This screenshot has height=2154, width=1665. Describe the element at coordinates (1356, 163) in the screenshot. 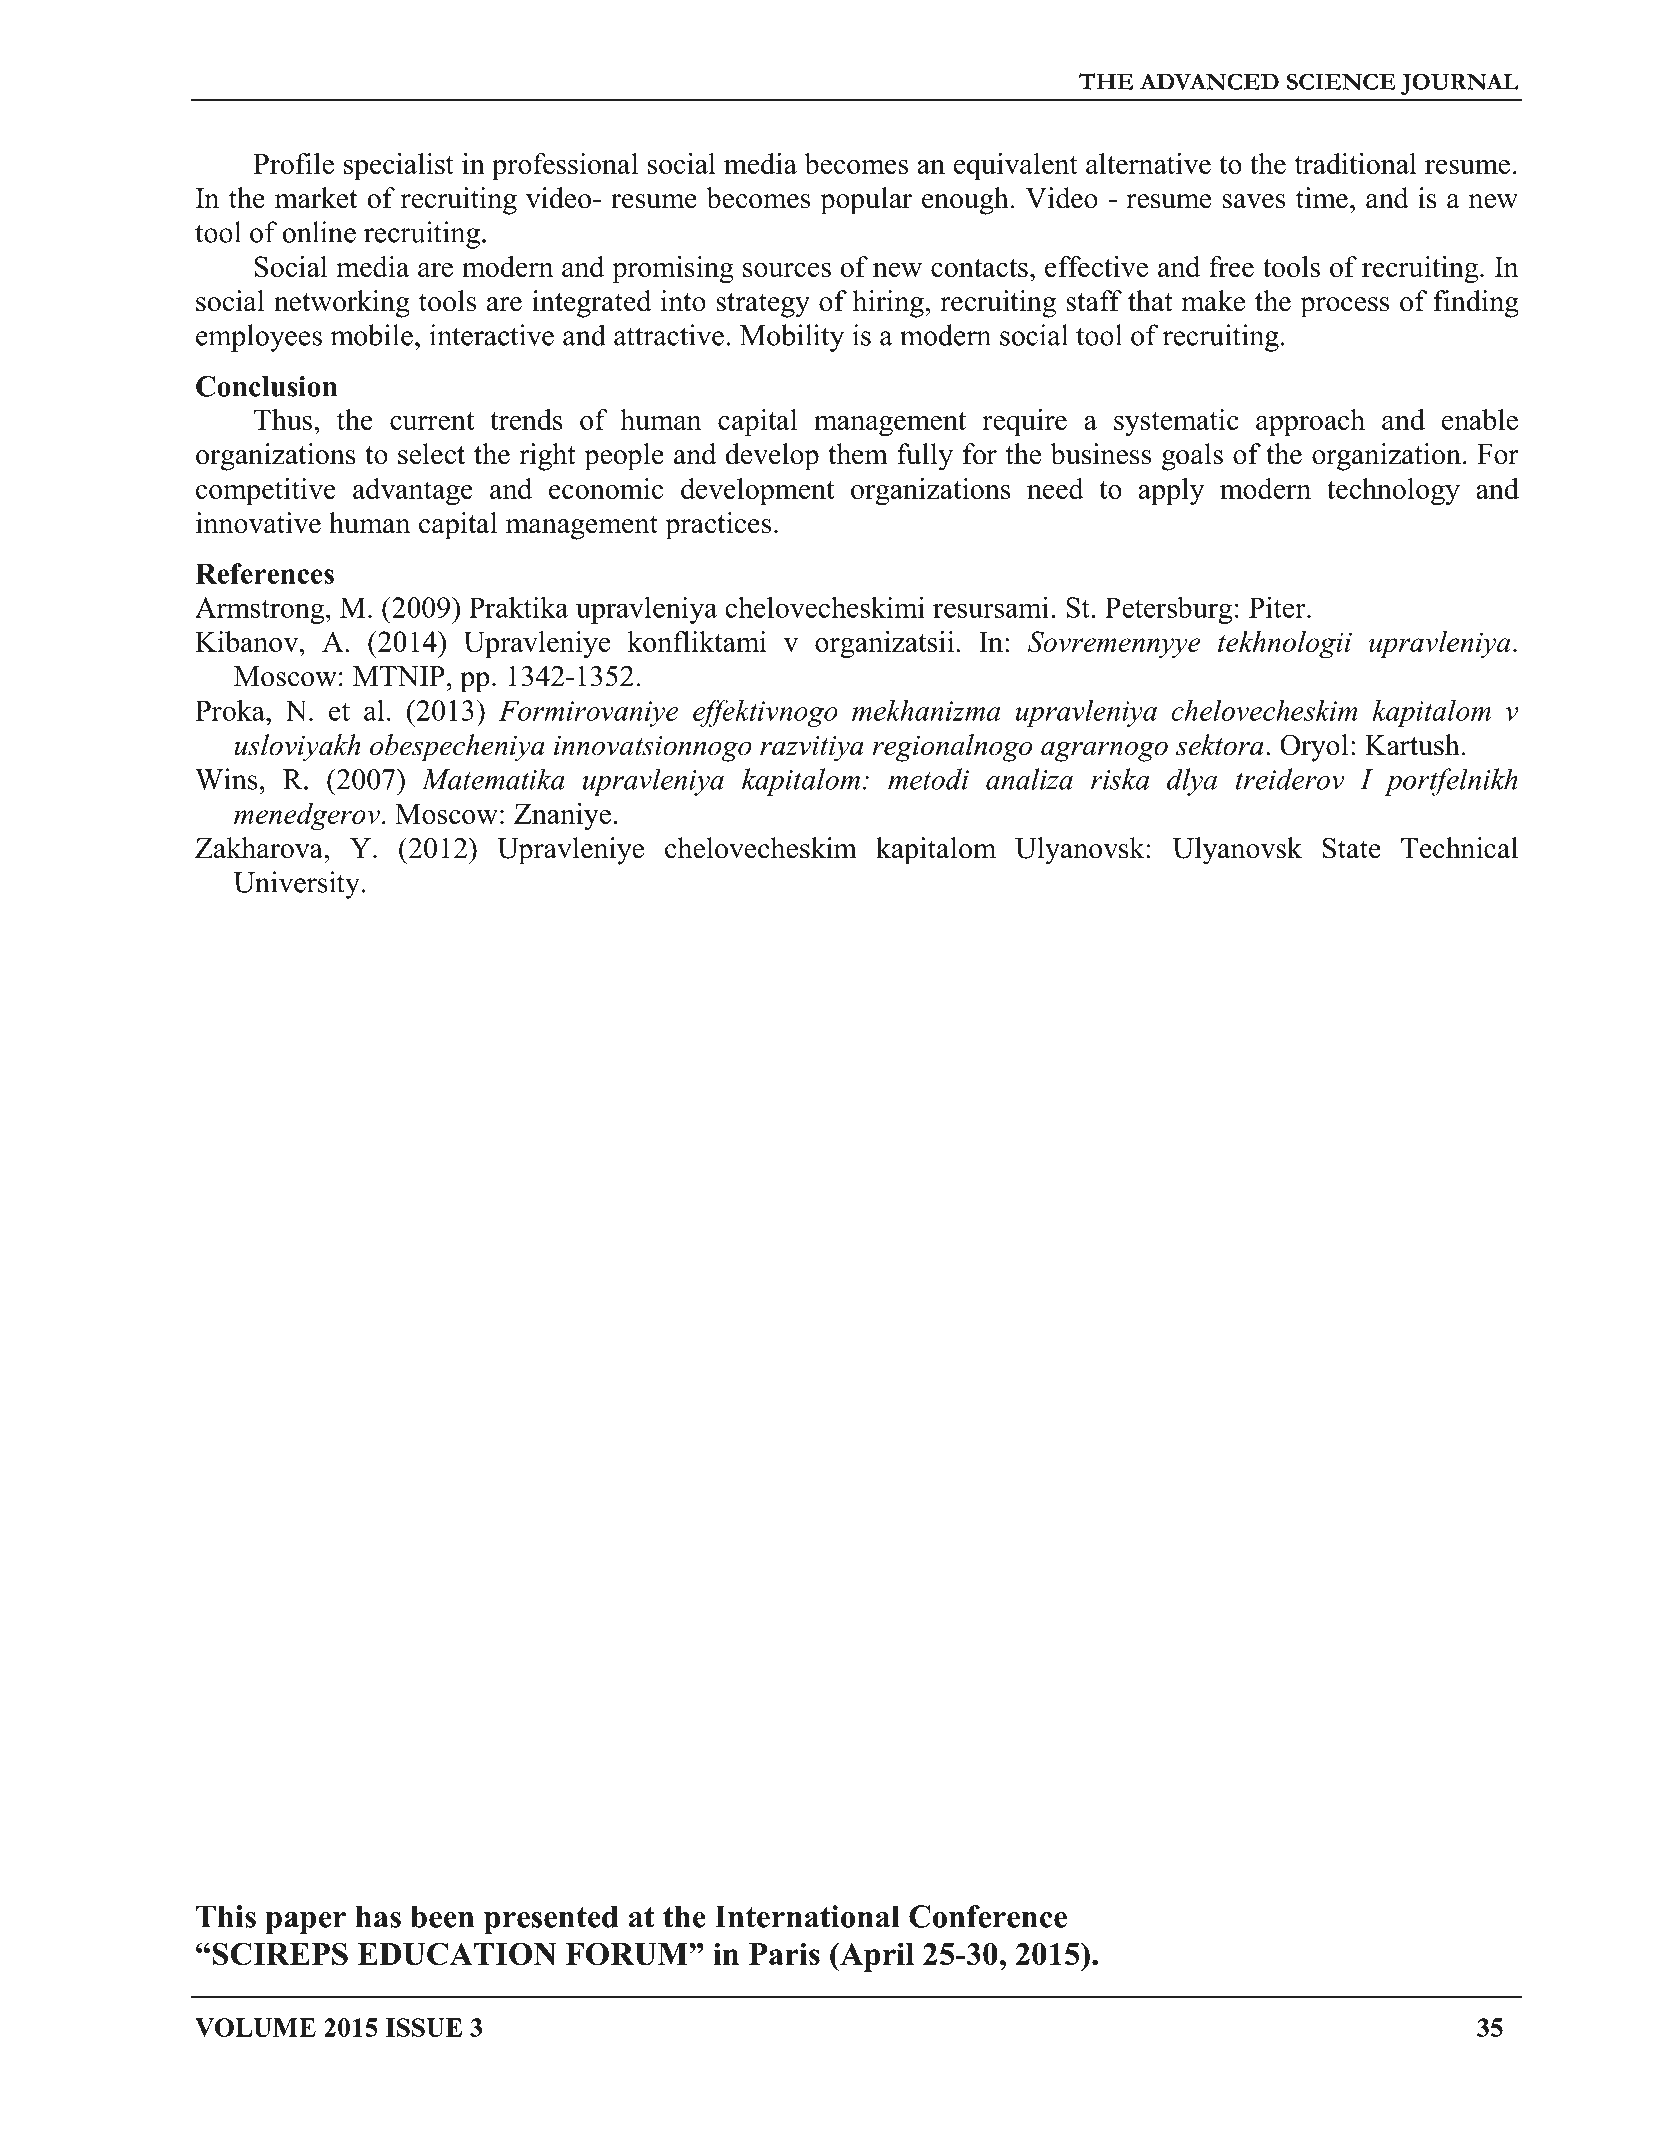

I see `traditional` at that location.
